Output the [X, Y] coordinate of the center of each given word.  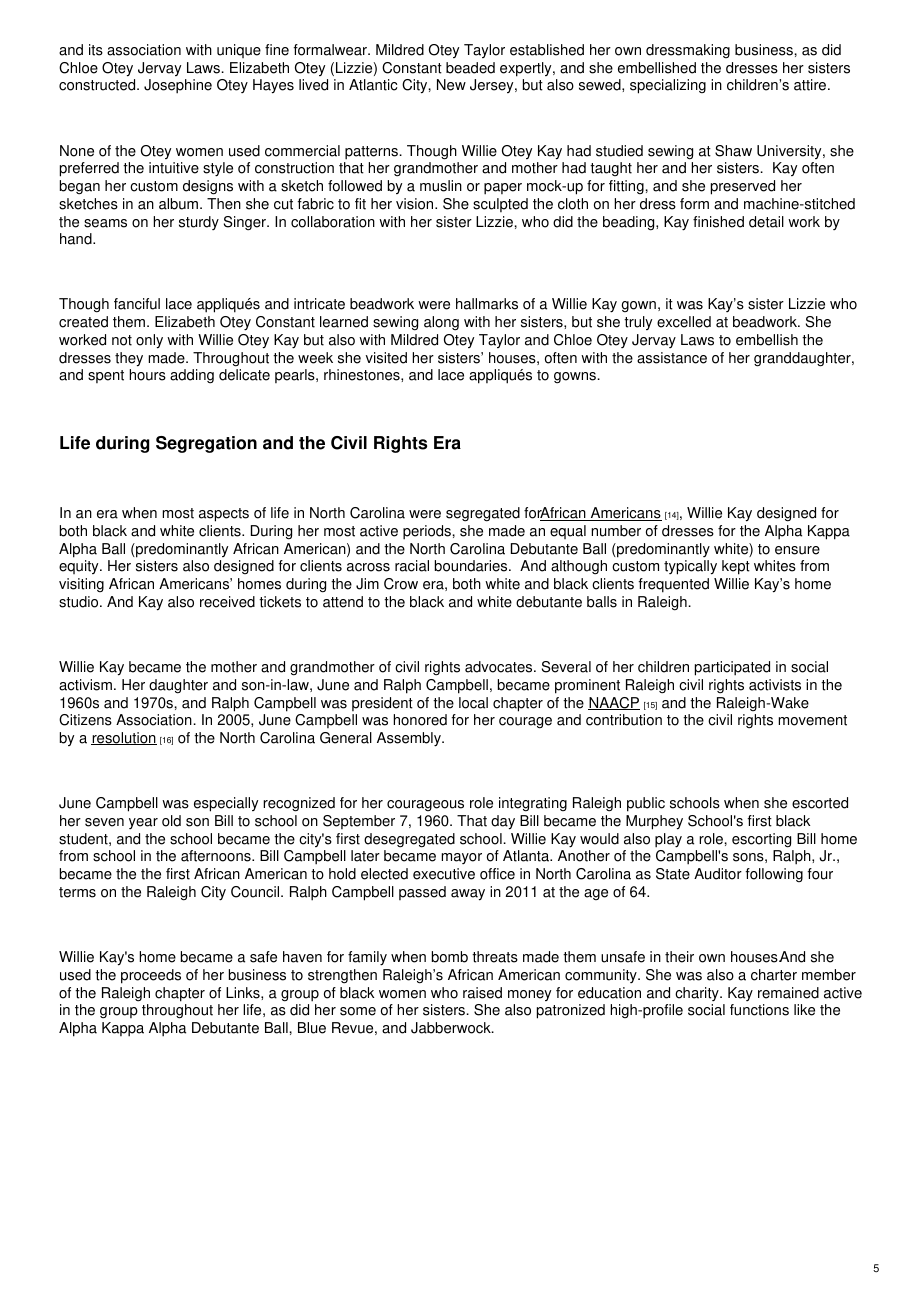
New [451, 85]
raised [482, 993]
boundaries [472, 566]
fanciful [137, 304]
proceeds [151, 976]
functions [759, 1010]
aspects [224, 515]
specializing [668, 86]
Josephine [178, 86]
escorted [820, 803]
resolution [124, 738]
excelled [684, 322]
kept [736, 567]
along [441, 323]
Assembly [410, 739]
